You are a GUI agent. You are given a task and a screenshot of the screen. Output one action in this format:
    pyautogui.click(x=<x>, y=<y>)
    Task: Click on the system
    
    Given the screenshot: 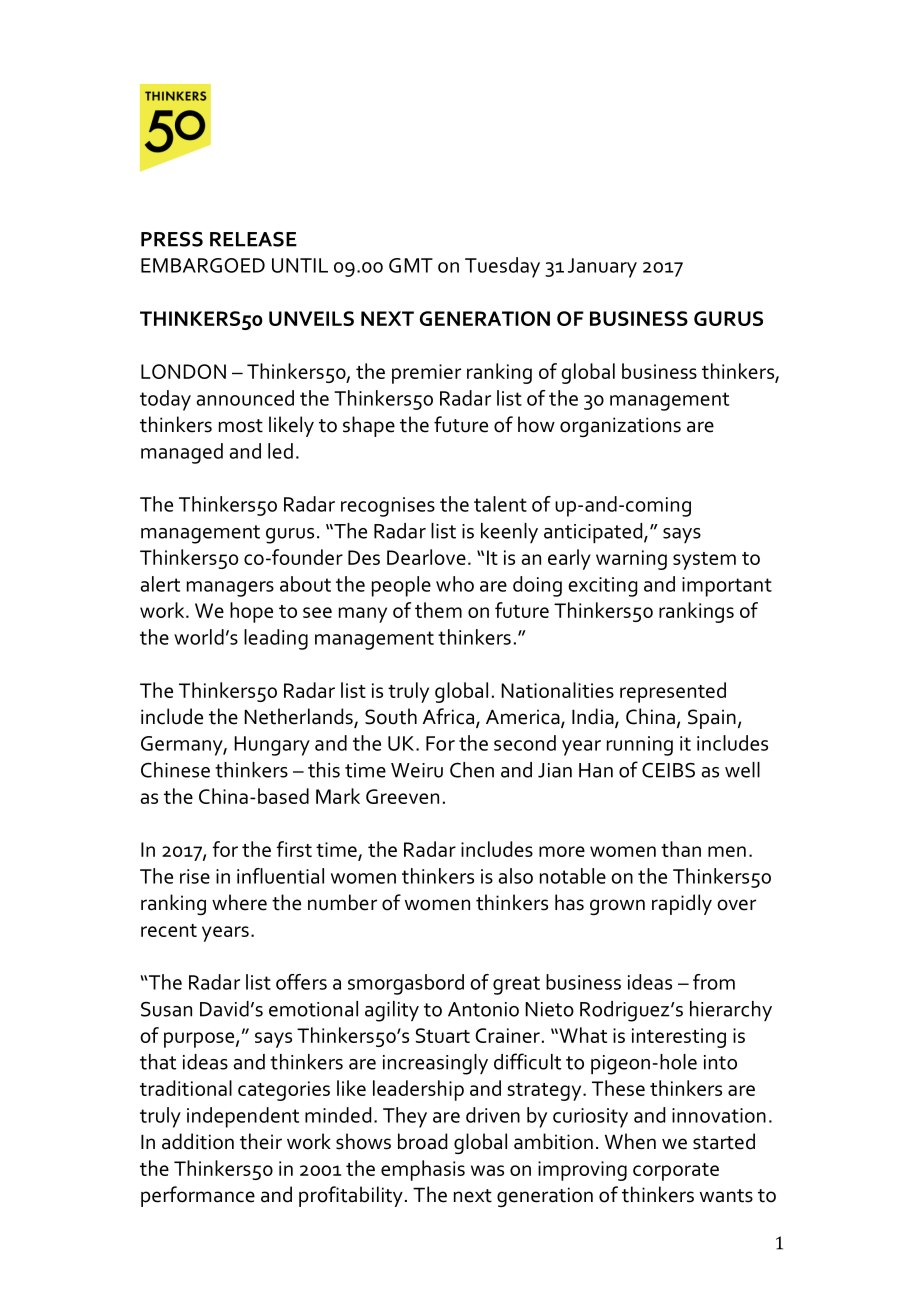 What is the action you would take?
    pyautogui.click(x=704, y=561)
